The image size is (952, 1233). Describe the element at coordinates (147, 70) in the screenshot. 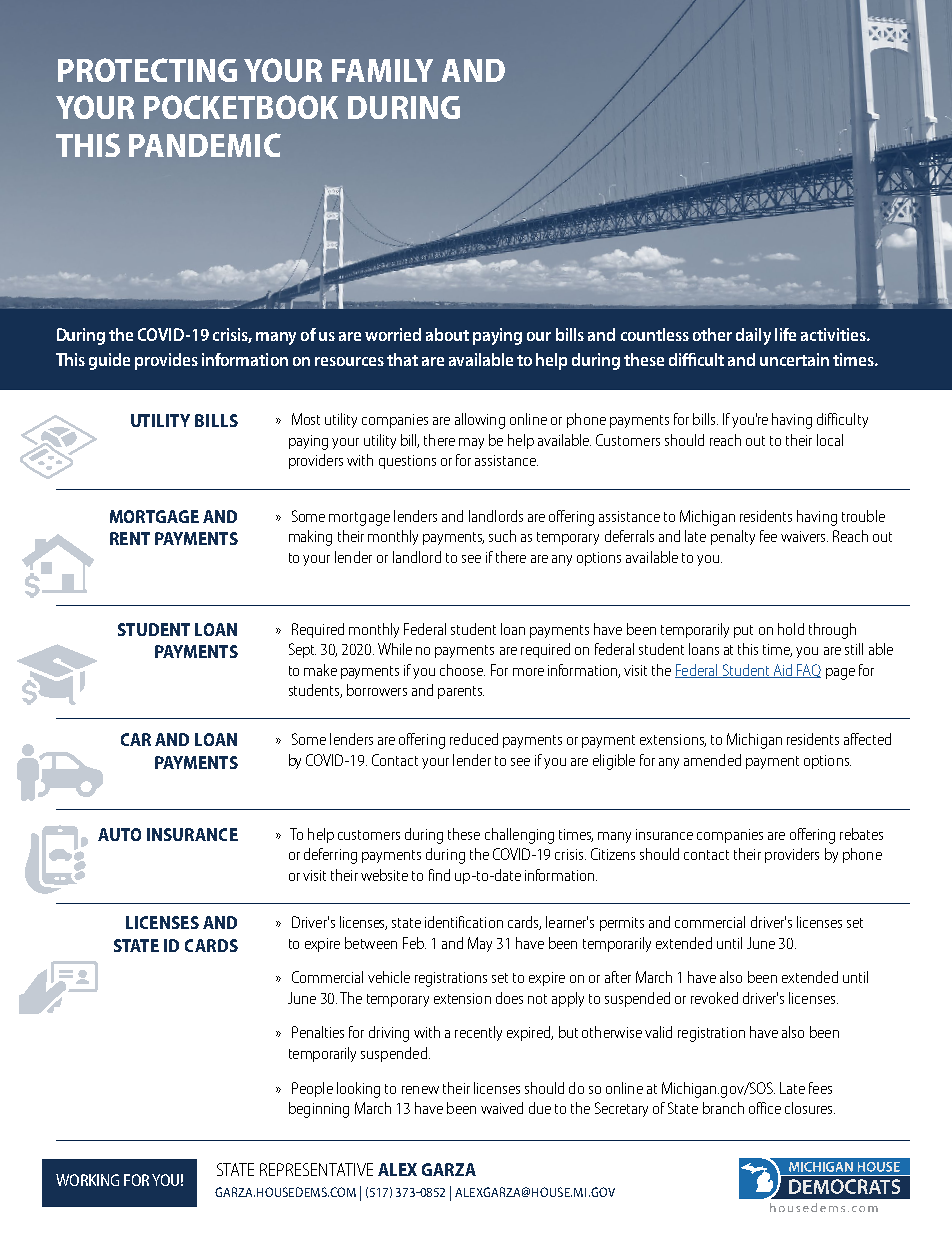

I see `PROTECTING` at that location.
